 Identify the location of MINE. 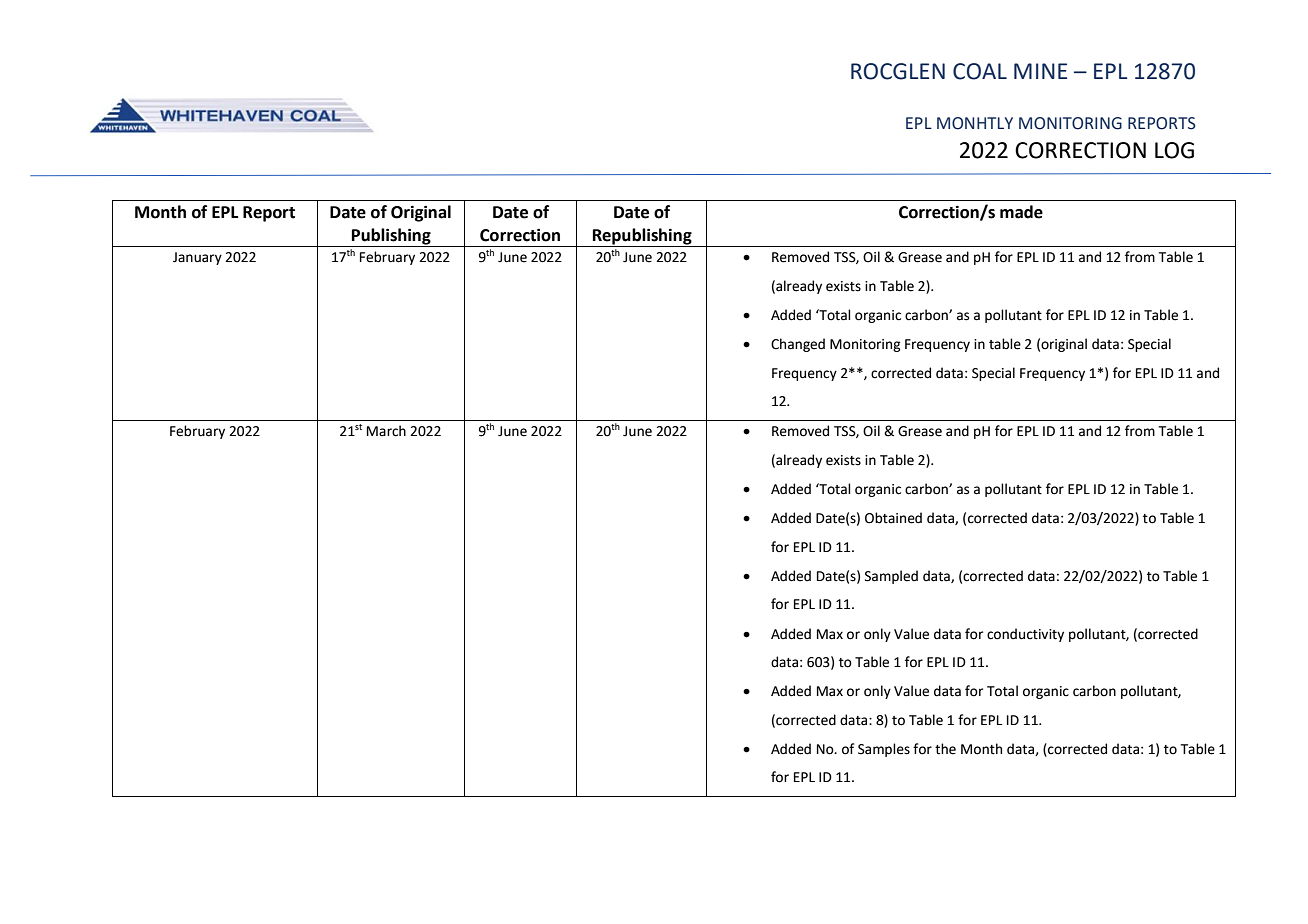
(1040, 71).
